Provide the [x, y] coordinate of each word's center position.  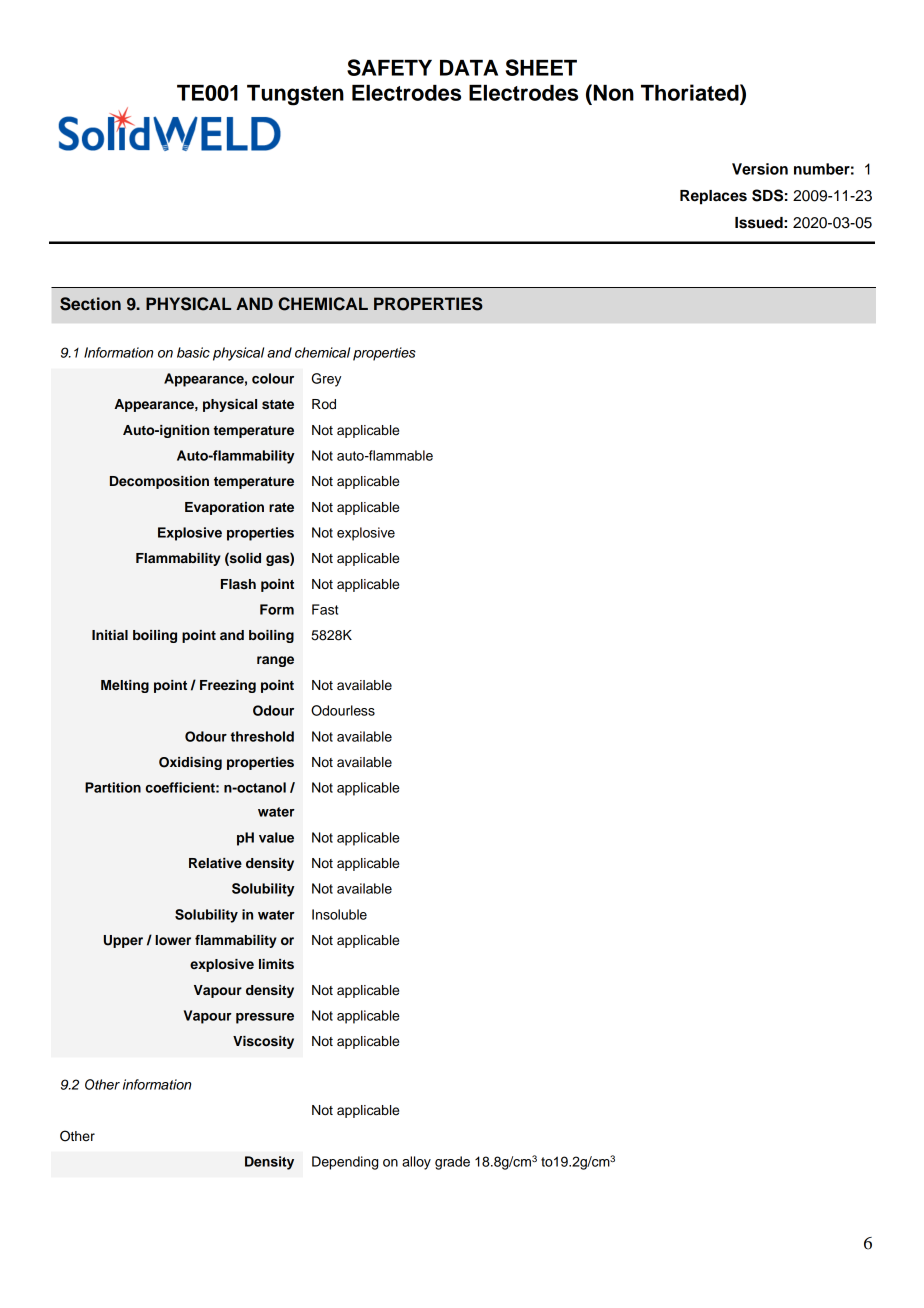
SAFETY [389, 67]
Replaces [713, 197]
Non [612, 92]
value [276, 837]
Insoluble [339, 914]
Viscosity [263, 1042]
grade [452, 1163]
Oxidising [190, 763]
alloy [416, 1163]
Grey [326, 380]
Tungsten [295, 95]
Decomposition [159, 482]
